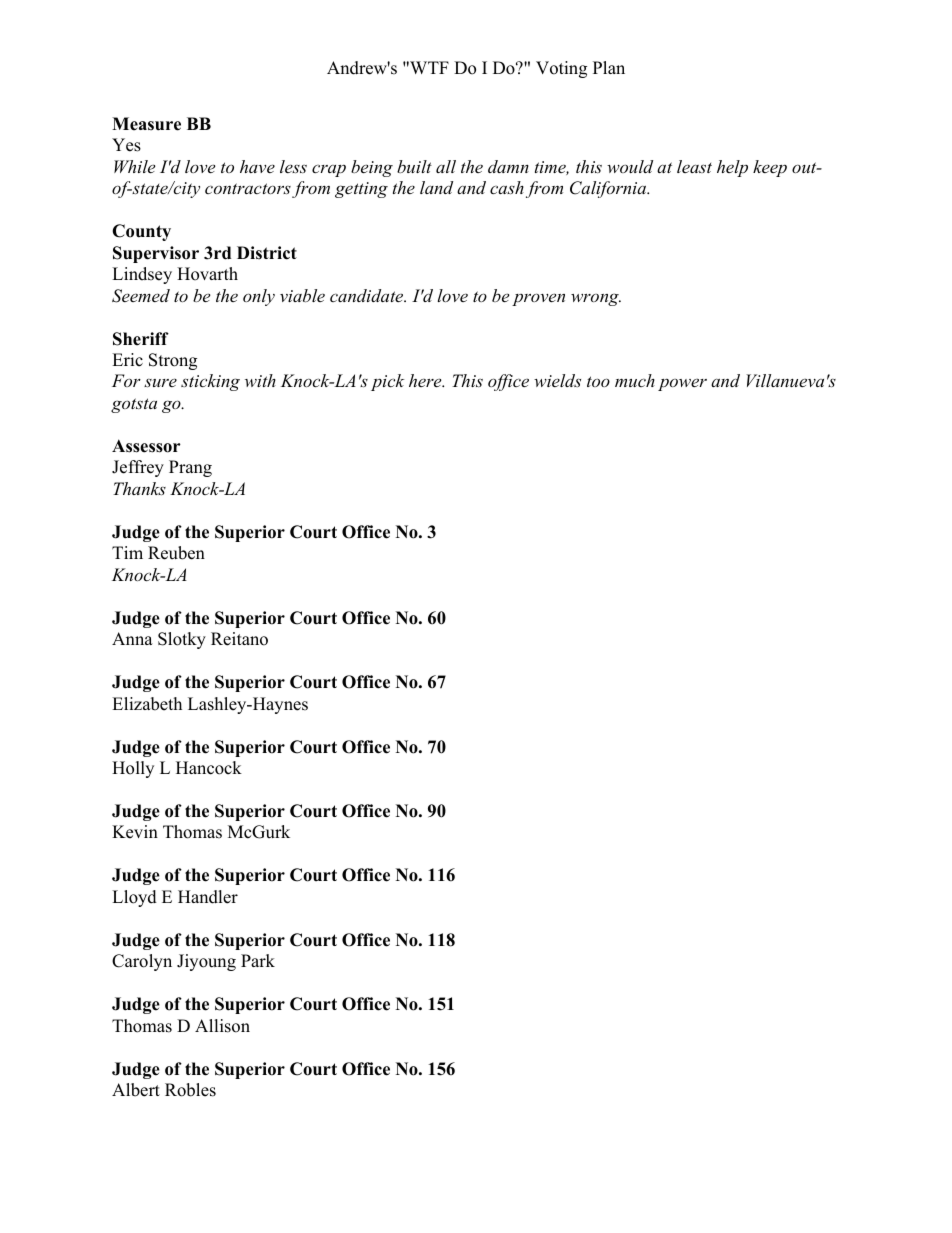 The image size is (952, 1233). I want to click on least, so click(694, 166).
